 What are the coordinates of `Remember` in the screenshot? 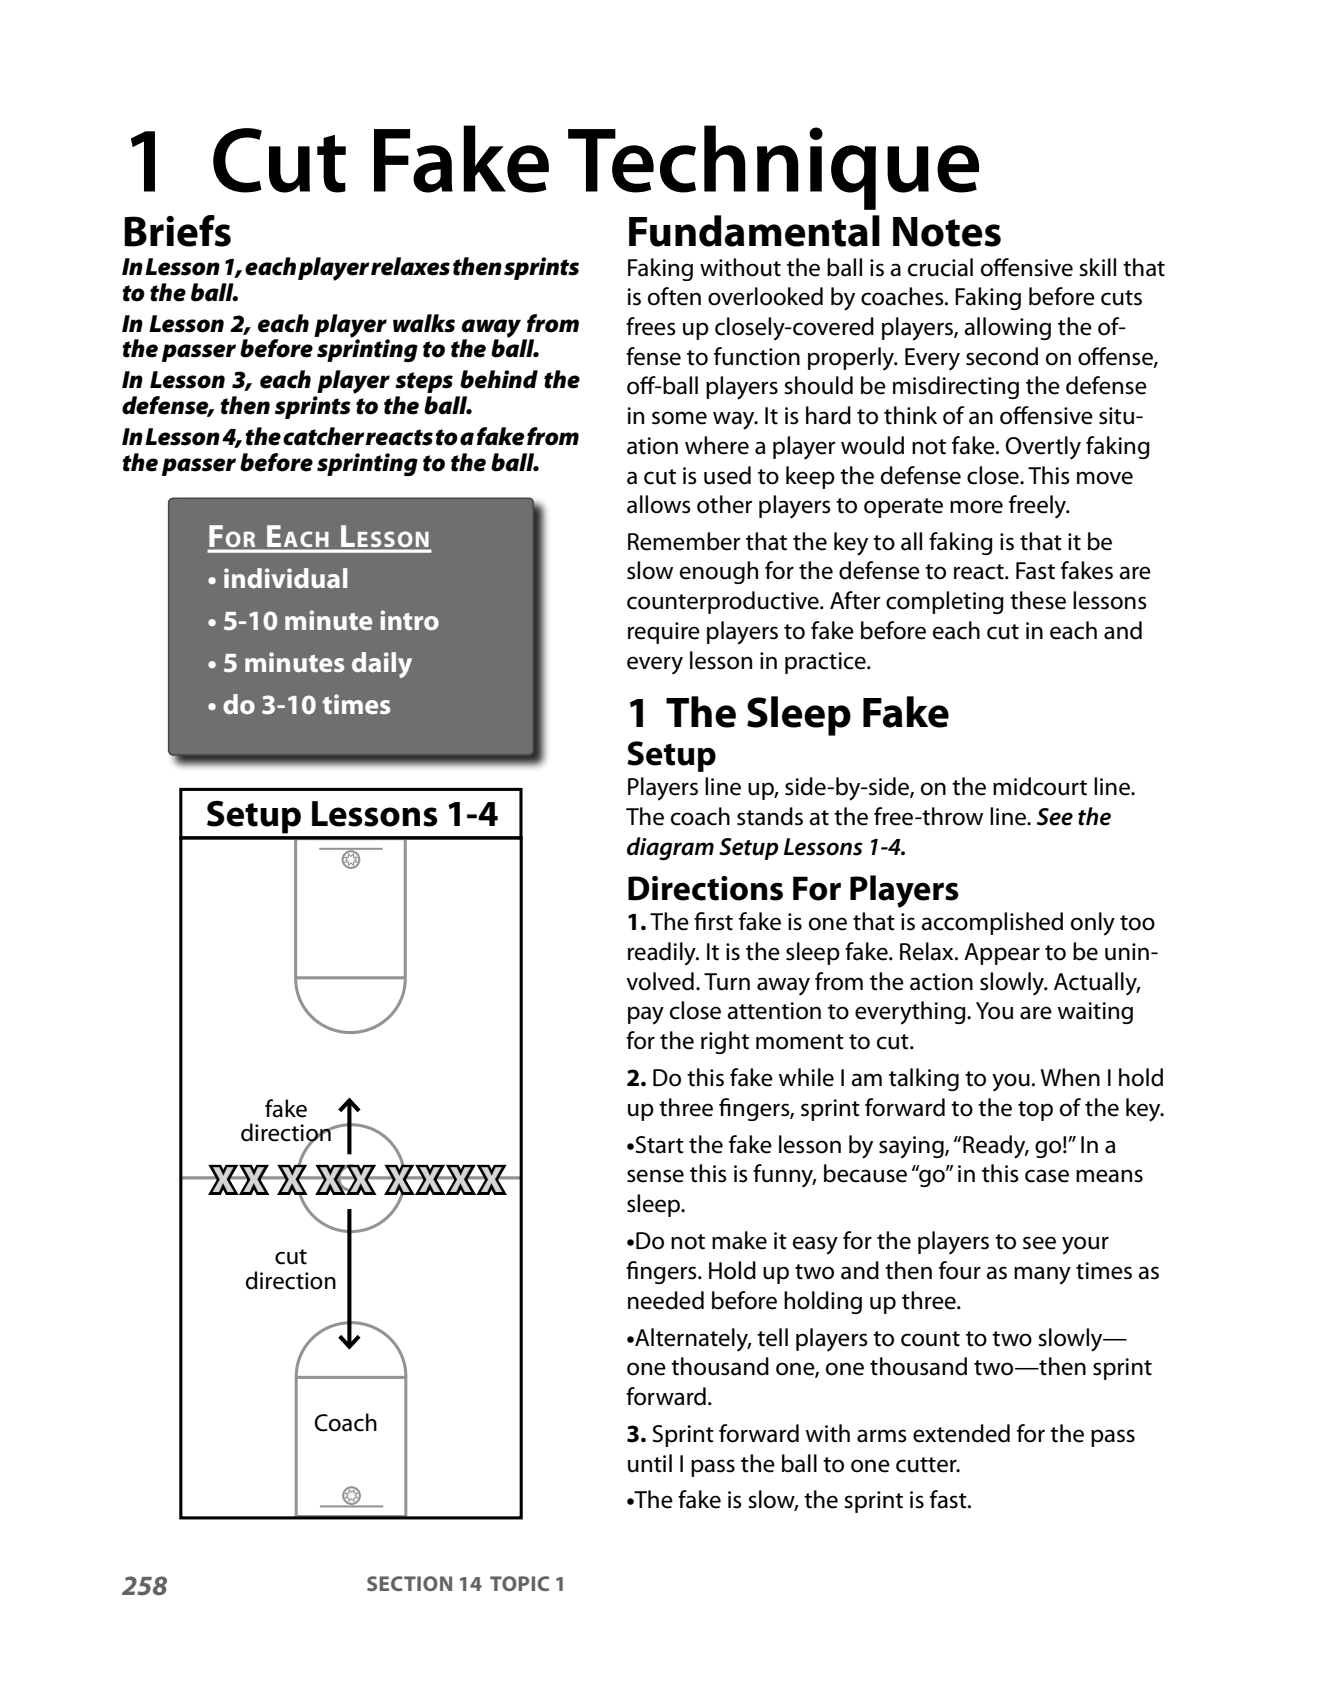 It's located at (684, 541).
